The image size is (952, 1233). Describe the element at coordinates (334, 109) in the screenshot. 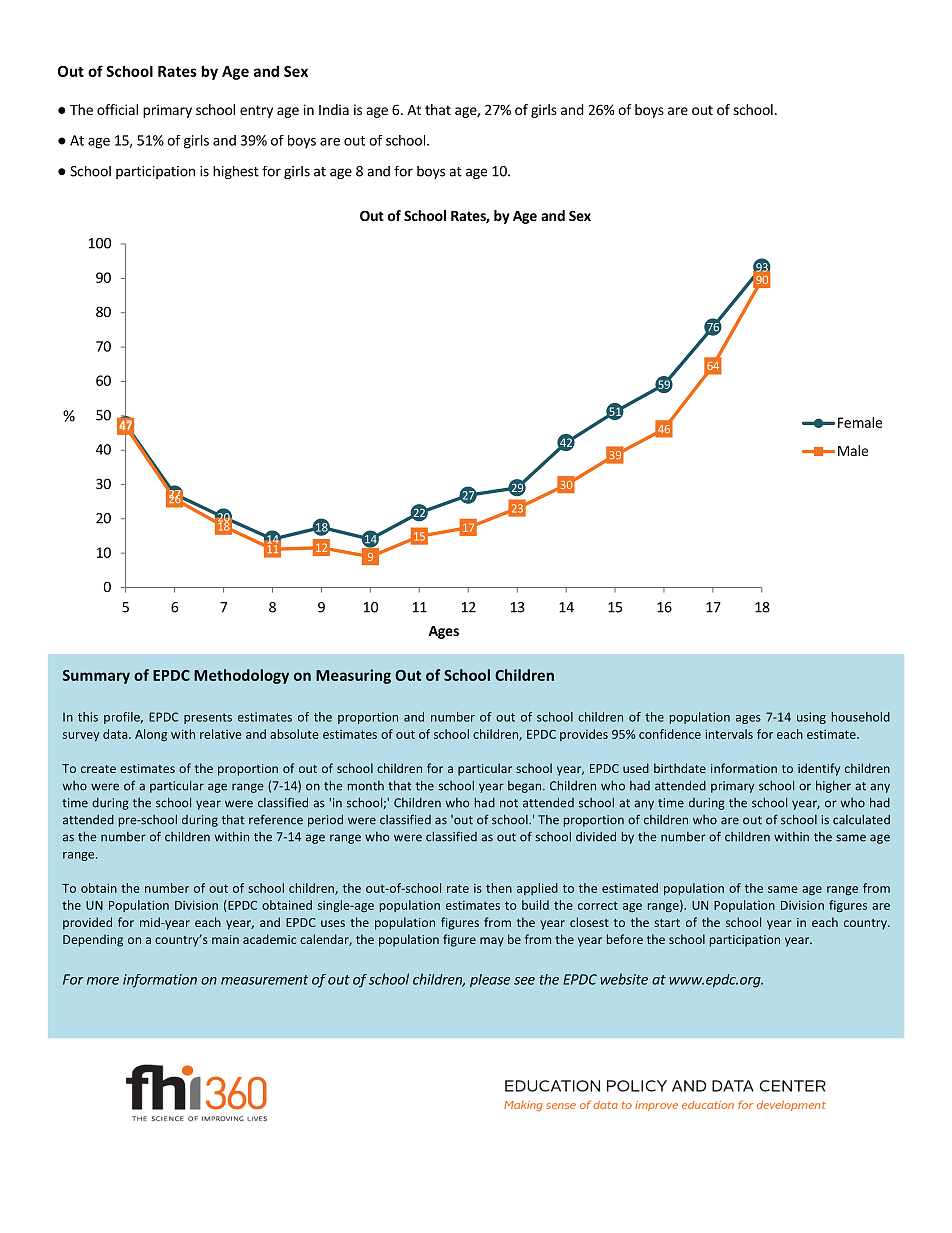

I see `India` at that location.
